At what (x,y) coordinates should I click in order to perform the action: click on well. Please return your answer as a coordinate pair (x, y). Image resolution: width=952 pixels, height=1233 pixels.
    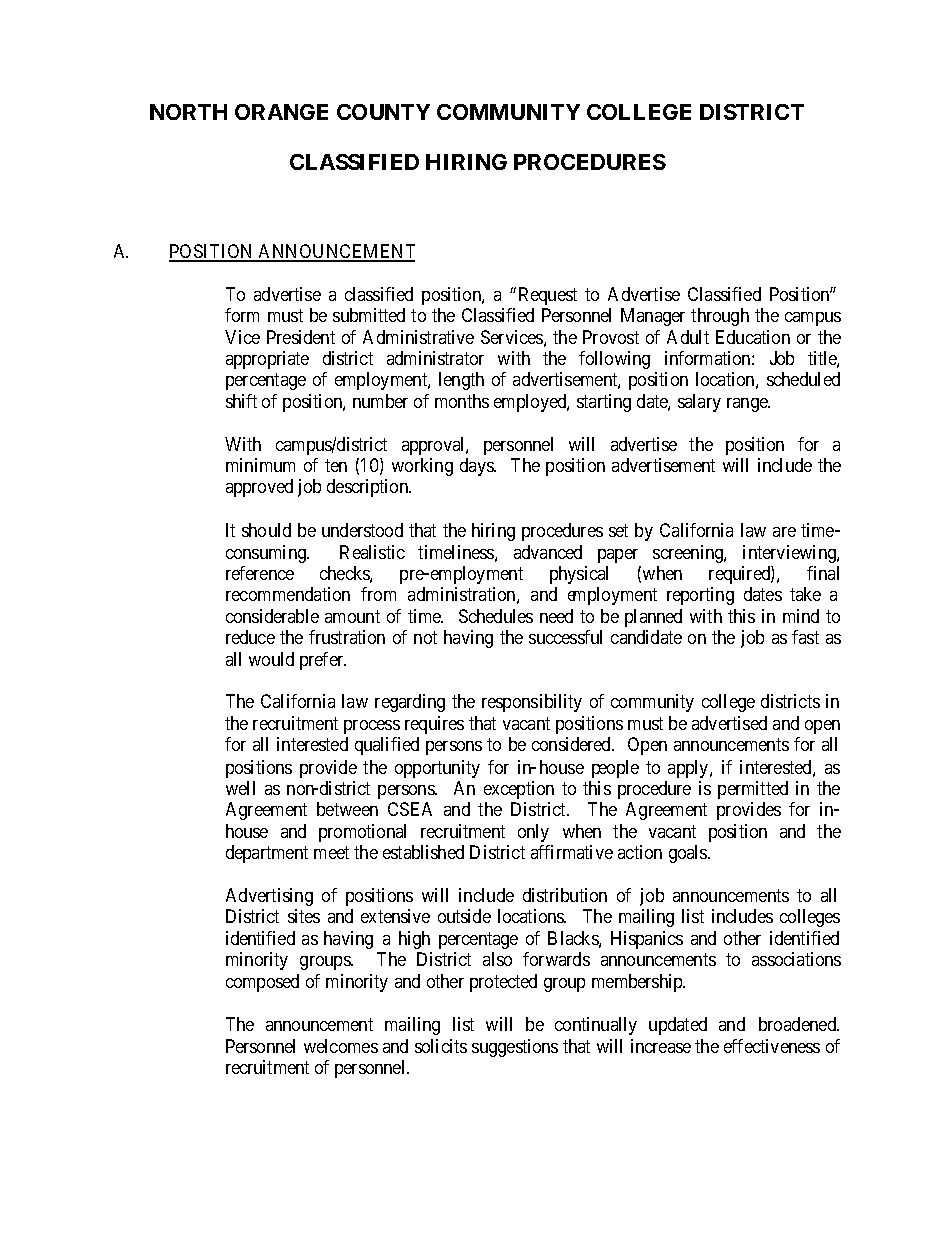
    Looking at the image, I should click on (240, 788).
